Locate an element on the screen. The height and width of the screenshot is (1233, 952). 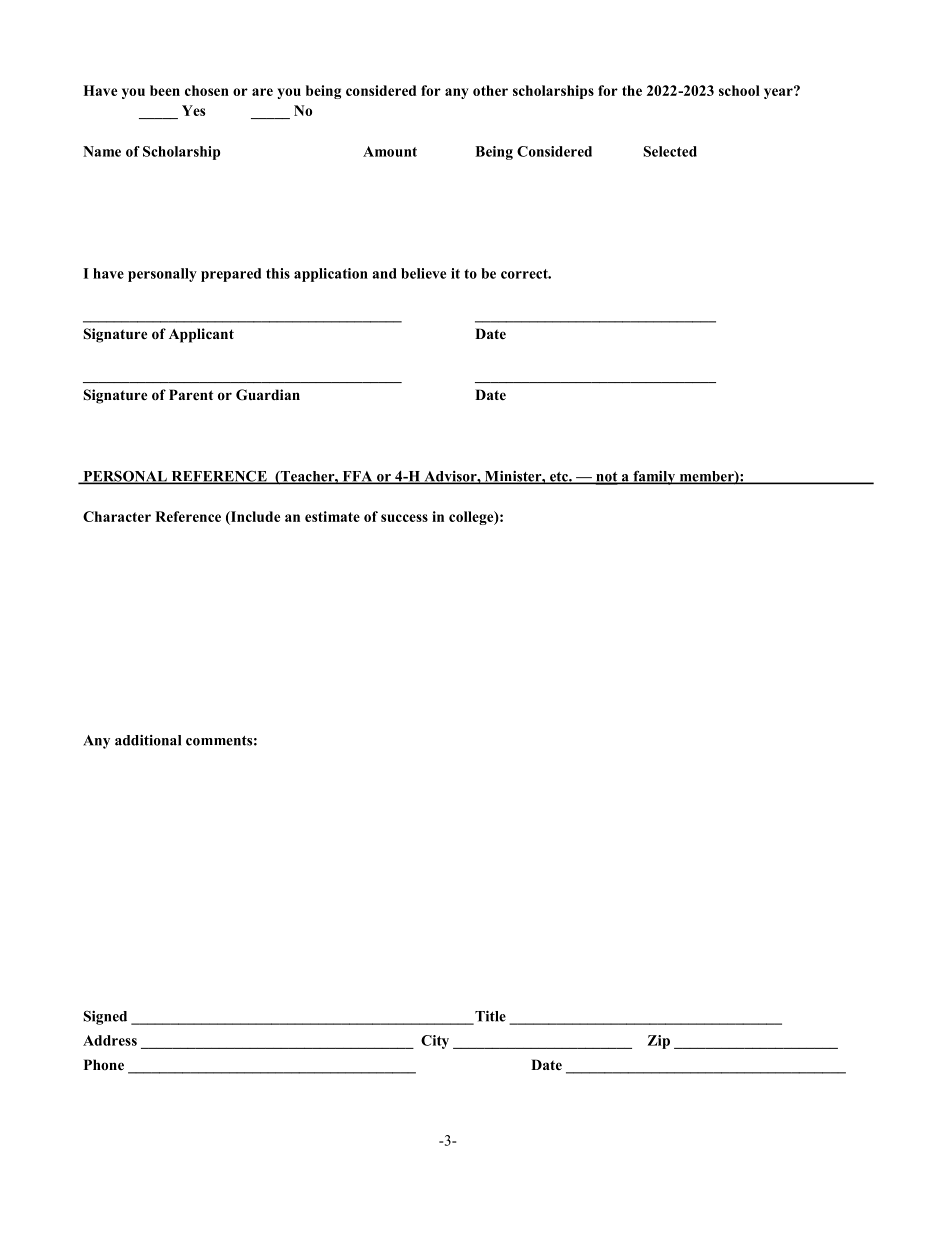
Amount is located at coordinates (390, 151).
